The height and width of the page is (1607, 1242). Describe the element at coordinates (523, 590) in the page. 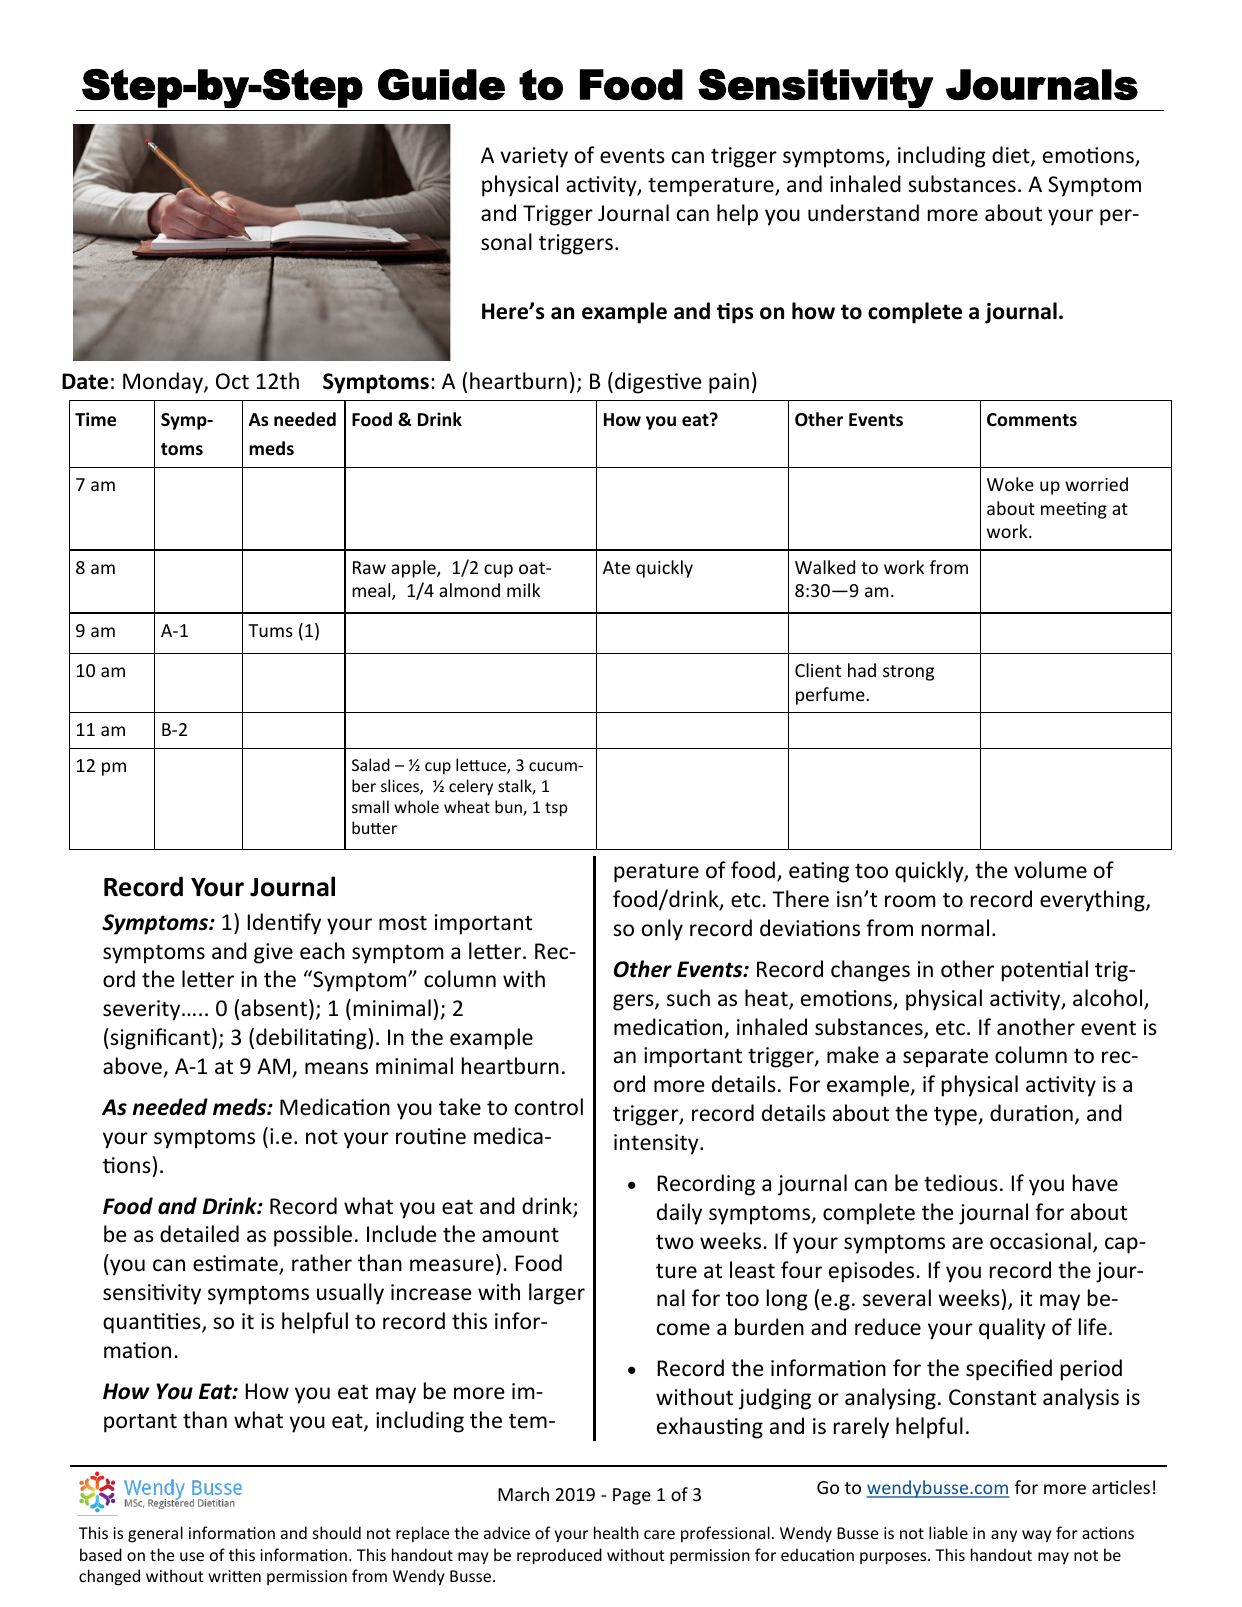

I see `milk` at that location.
